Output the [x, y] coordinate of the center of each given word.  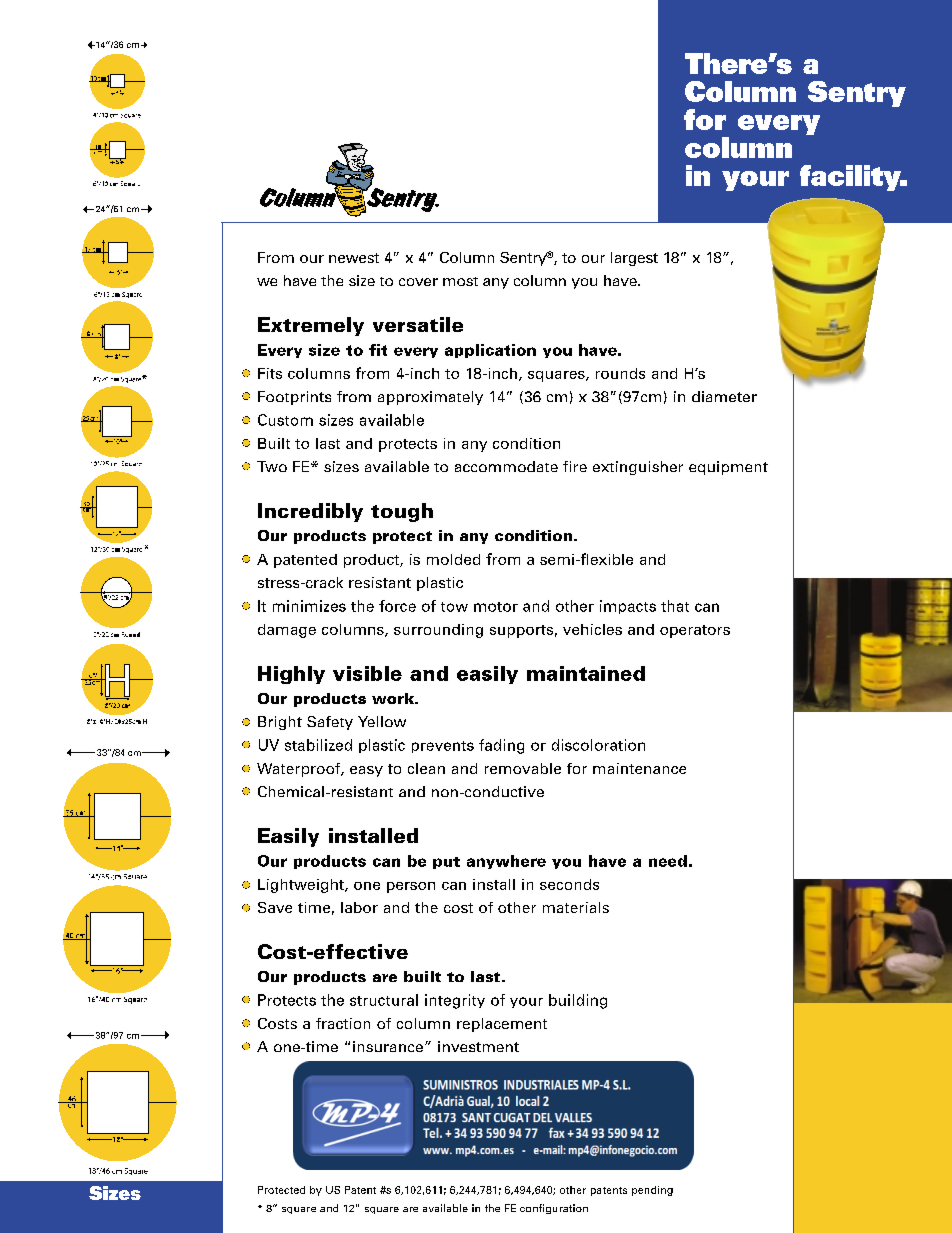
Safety [330, 723]
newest [354, 258]
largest [634, 259]
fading [501, 746]
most [460, 281]
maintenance [639, 768]
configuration [554, 1209]
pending [652, 1191]
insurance [388, 1046]
